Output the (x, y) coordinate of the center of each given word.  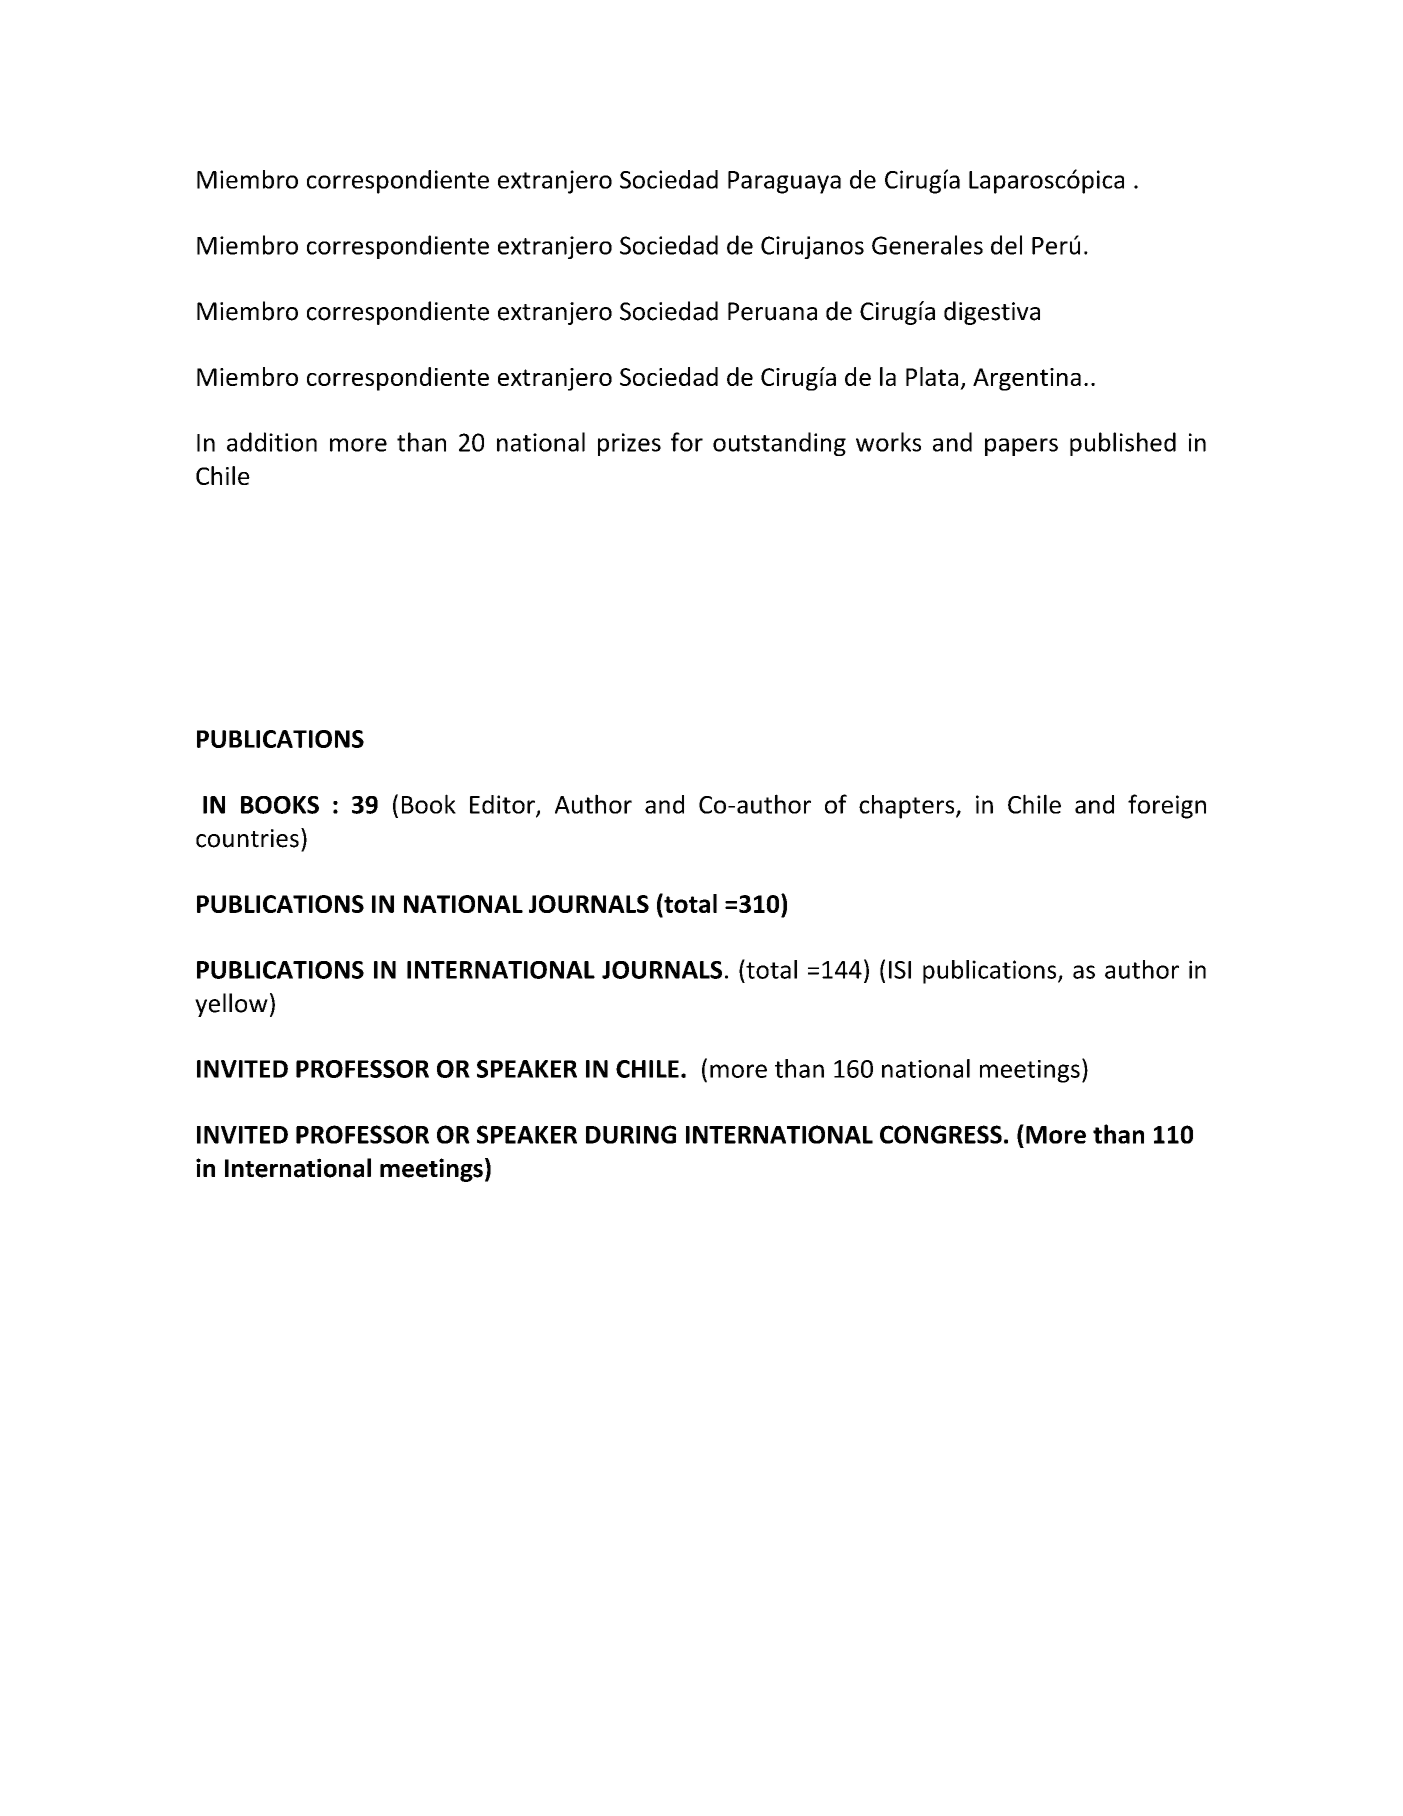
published (1123, 444)
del (1006, 245)
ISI (900, 970)
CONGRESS (941, 1134)
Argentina (1027, 379)
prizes (629, 444)
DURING (631, 1134)
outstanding (779, 444)
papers (1021, 447)
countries (247, 838)
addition (272, 442)
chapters (908, 807)
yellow (231, 1005)
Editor (503, 805)
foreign (1167, 806)
